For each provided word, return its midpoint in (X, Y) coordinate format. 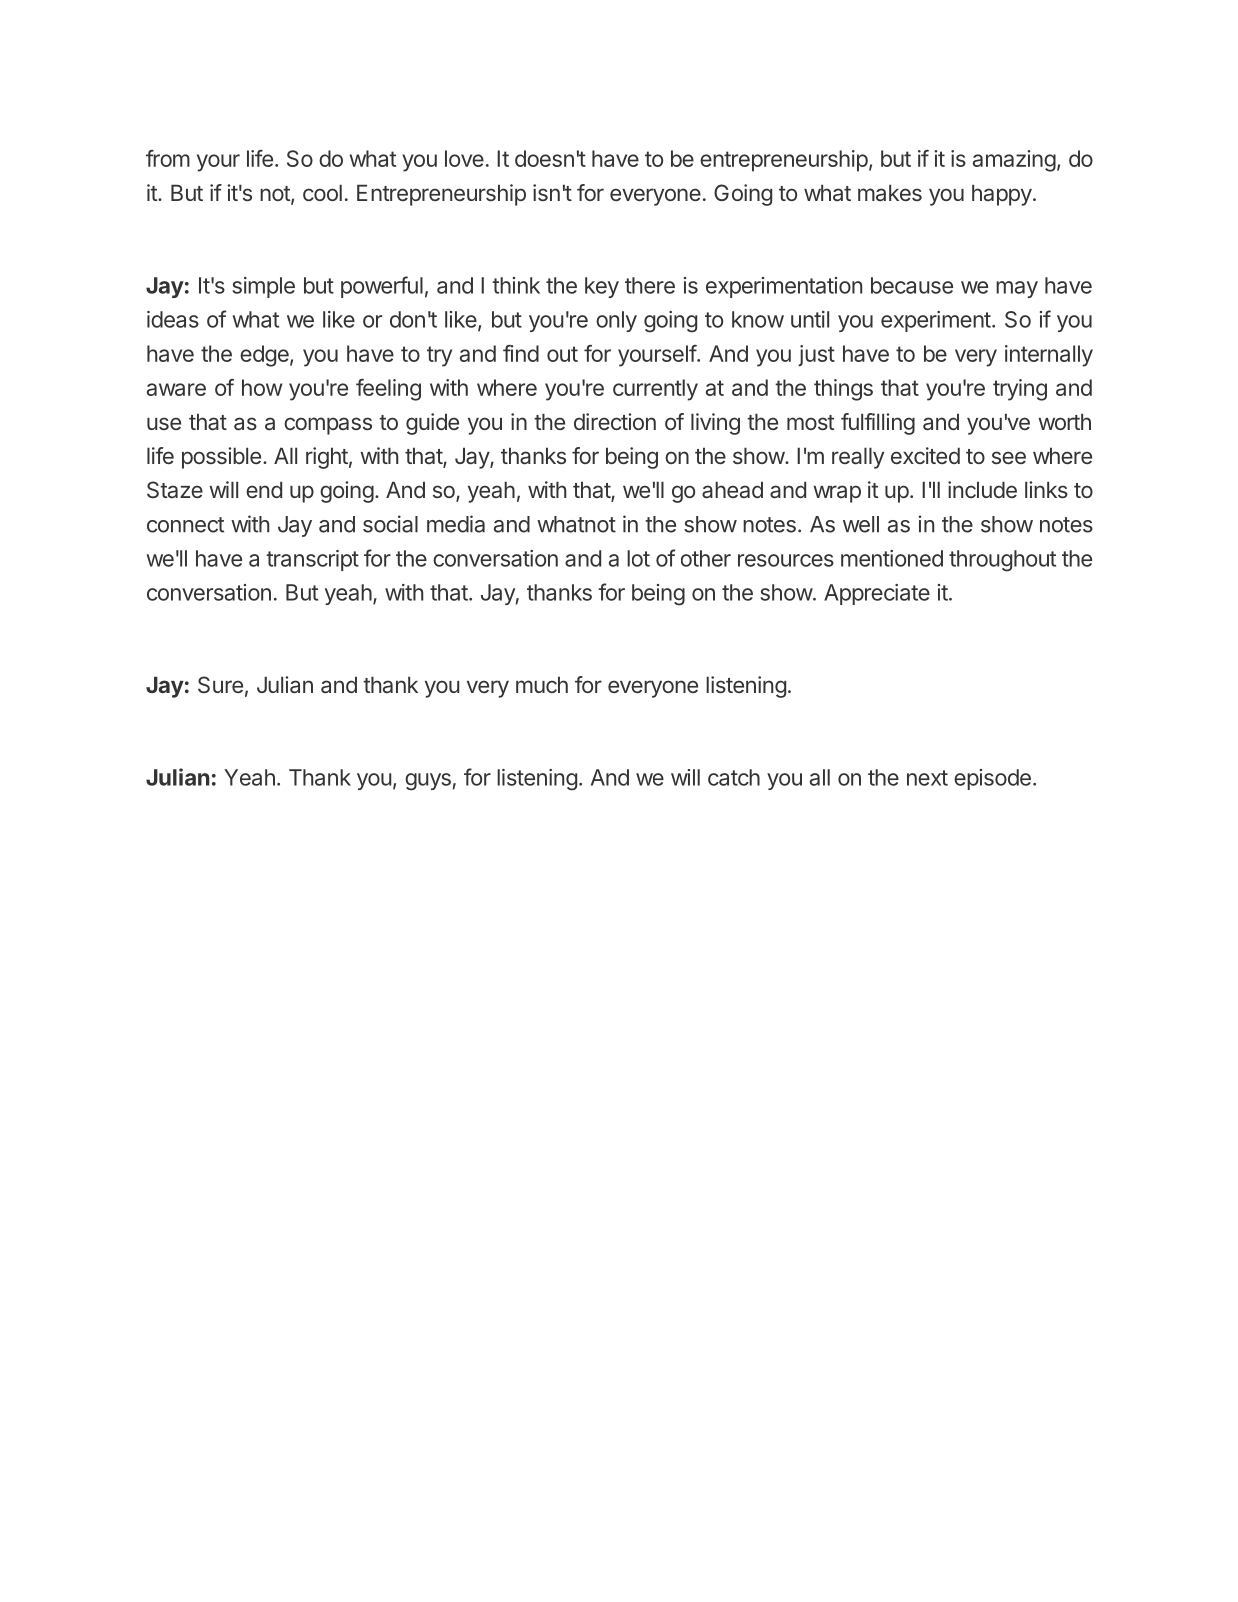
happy (1002, 195)
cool (322, 192)
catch (734, 777)
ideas (173, 319)
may (1017, 289)
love (464, 158)
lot (638, 558)
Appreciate (877, 594)
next (927, 778)
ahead (732, 490)
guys (428, 782)
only (616, 321)
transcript (312, 560)
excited (925, 455)
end (264, 489)
